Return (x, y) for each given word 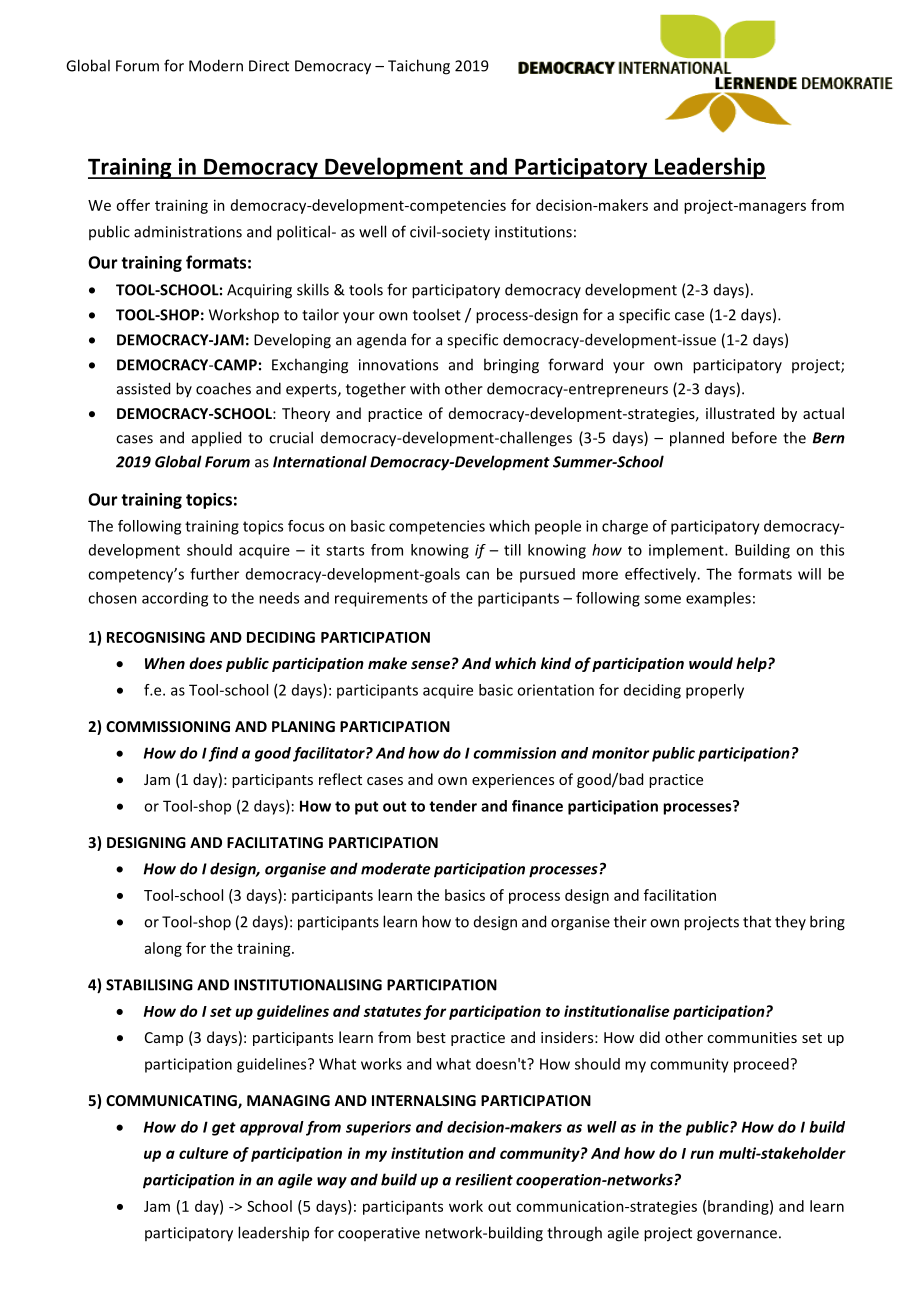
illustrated (740, 413)
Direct (269, 66)
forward (575, 364)
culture (204, 1153)
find (223, 754)
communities (752, 1037)
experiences (513, 781)
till (512, 550)
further (214, 574)
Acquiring (259, 291)
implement (687, 551)
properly (715, 691)
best (431, 1037)
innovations (398, 365)
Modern (216, 65)
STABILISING (149, 985)
